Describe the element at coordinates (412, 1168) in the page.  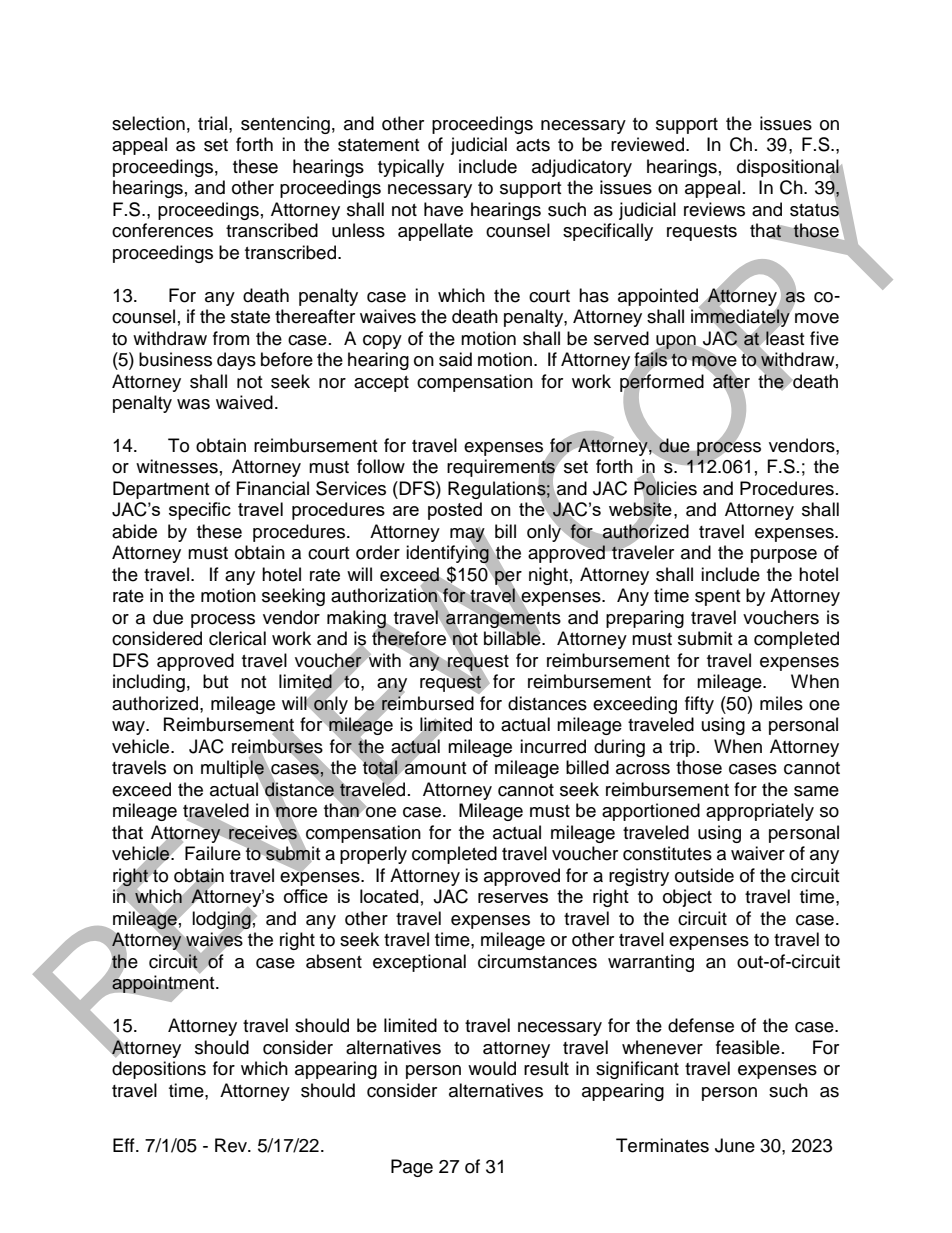
I see `Page` at that location.
